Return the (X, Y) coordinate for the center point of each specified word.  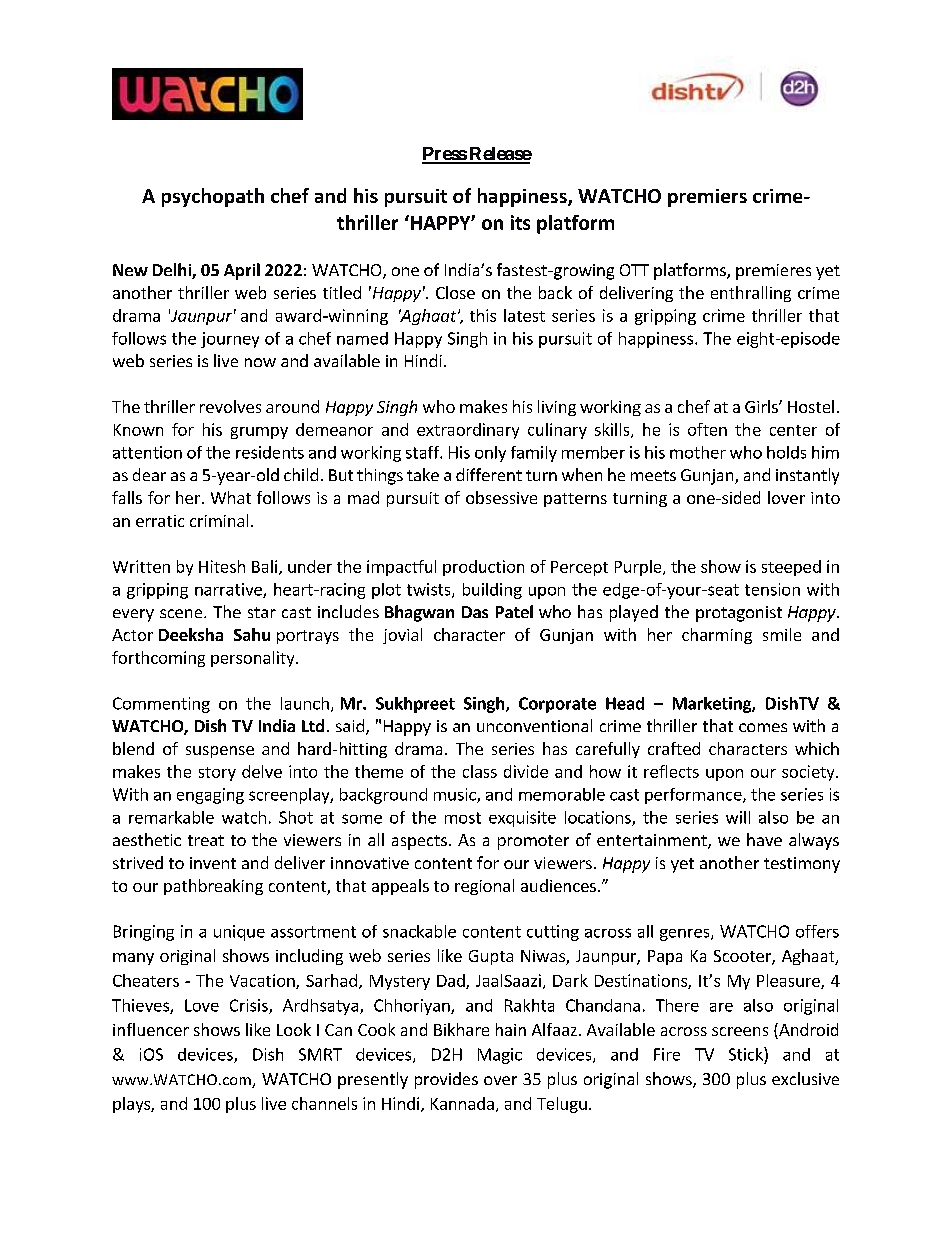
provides (446, 1080)
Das (475, 612)
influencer (151, 1029)
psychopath (213, 197)
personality (254, 659)
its (520, 222)
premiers (707, 198)
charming (717, 636)
